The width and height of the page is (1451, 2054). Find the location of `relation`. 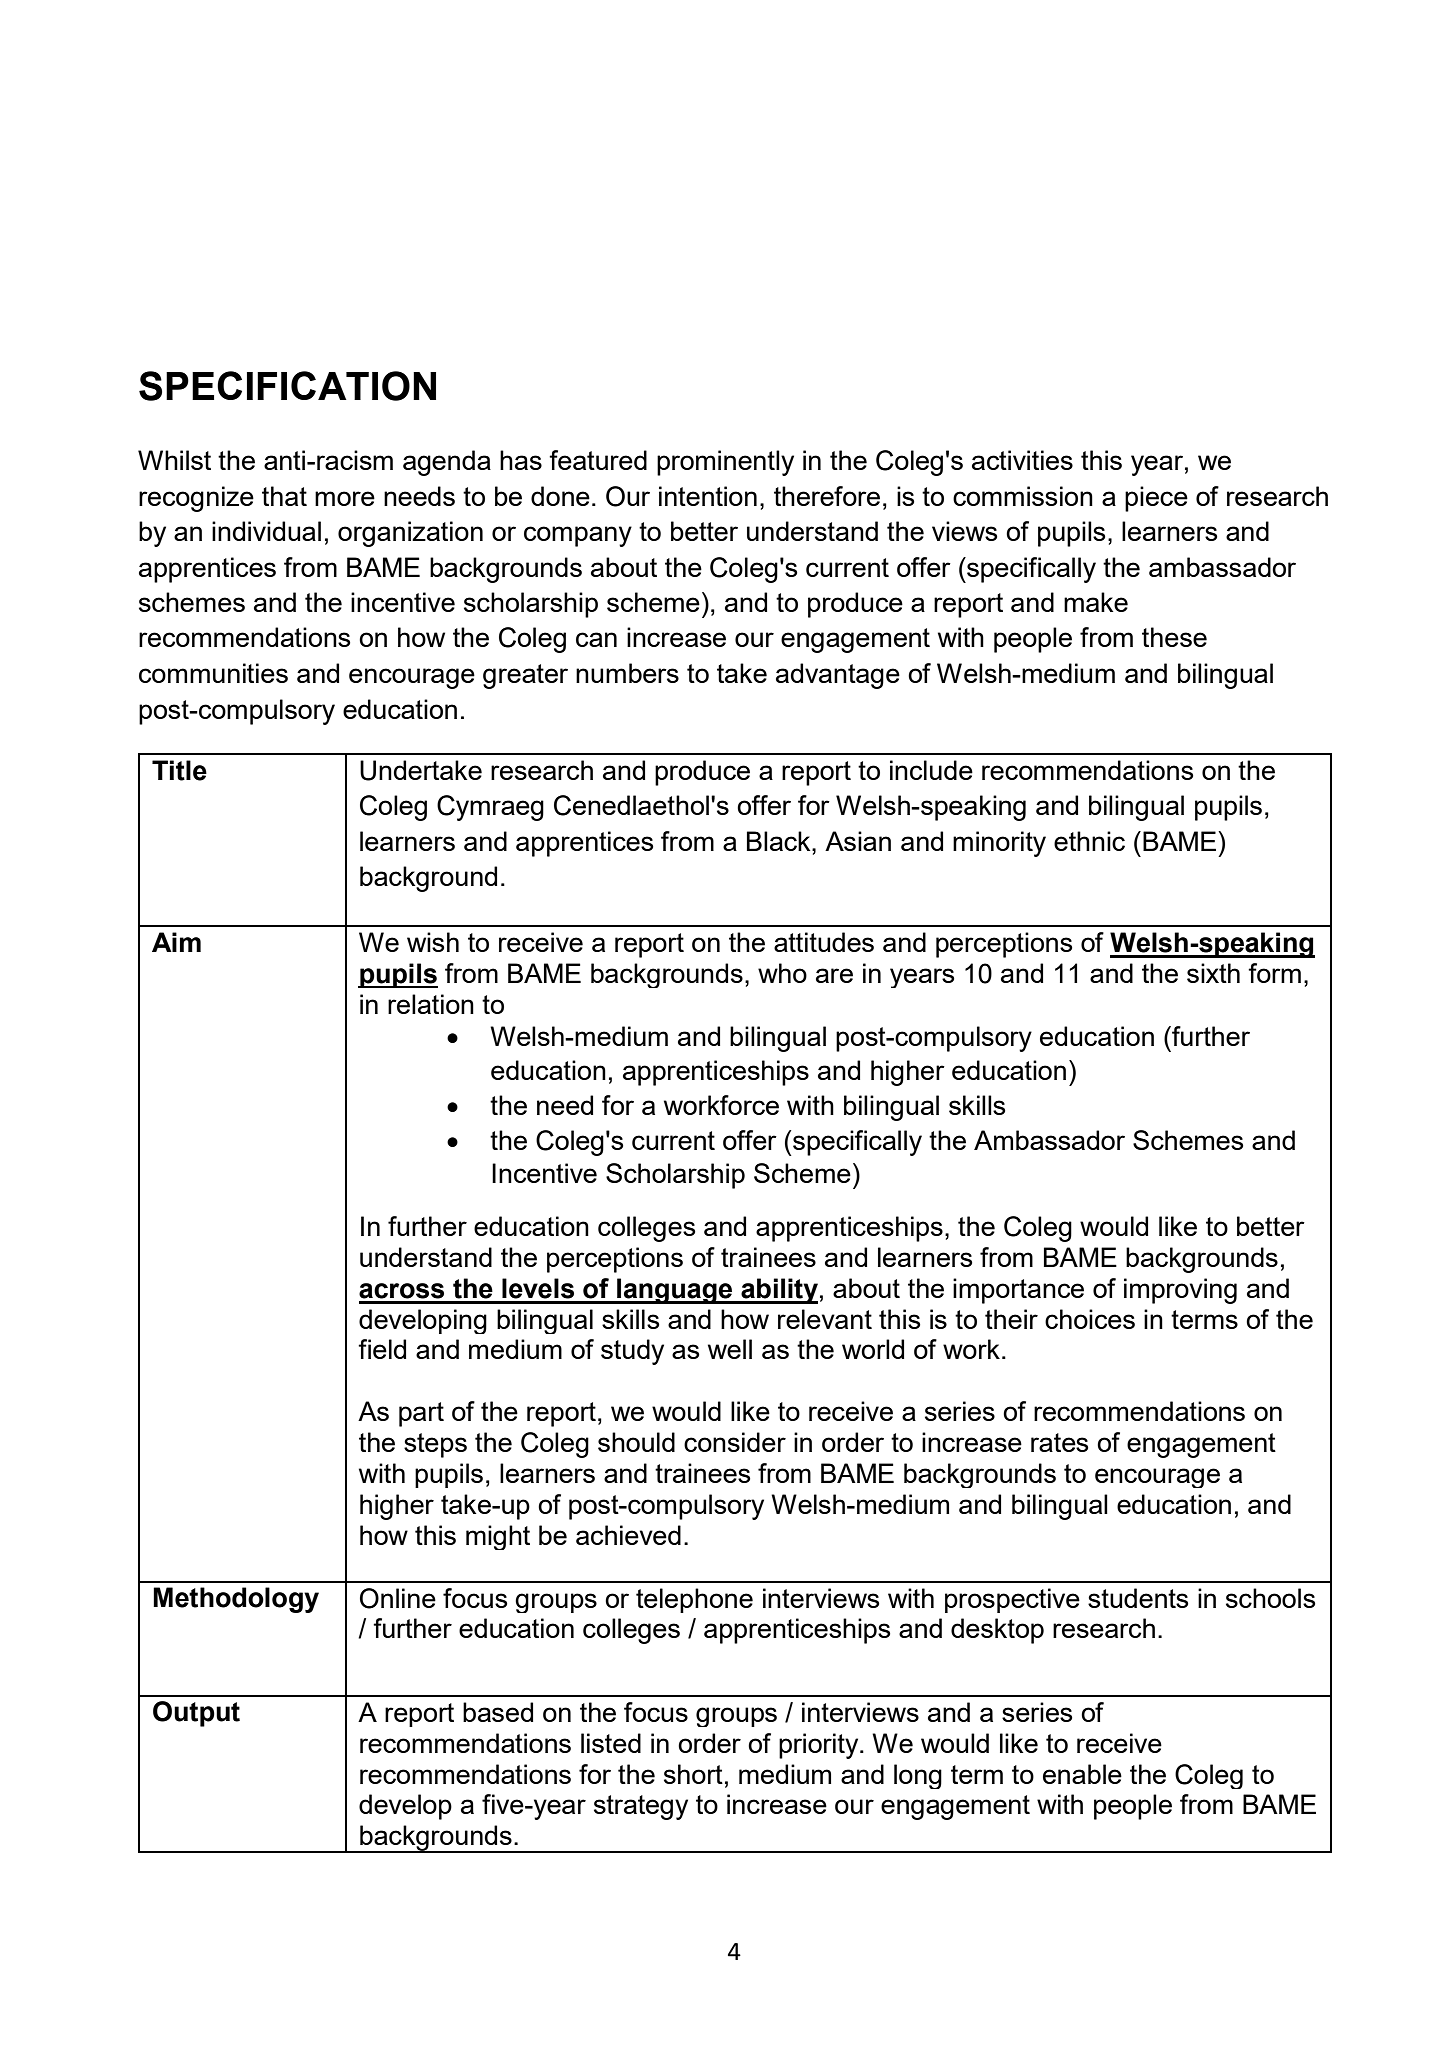

relation is located at coordinates (431, 1004).
